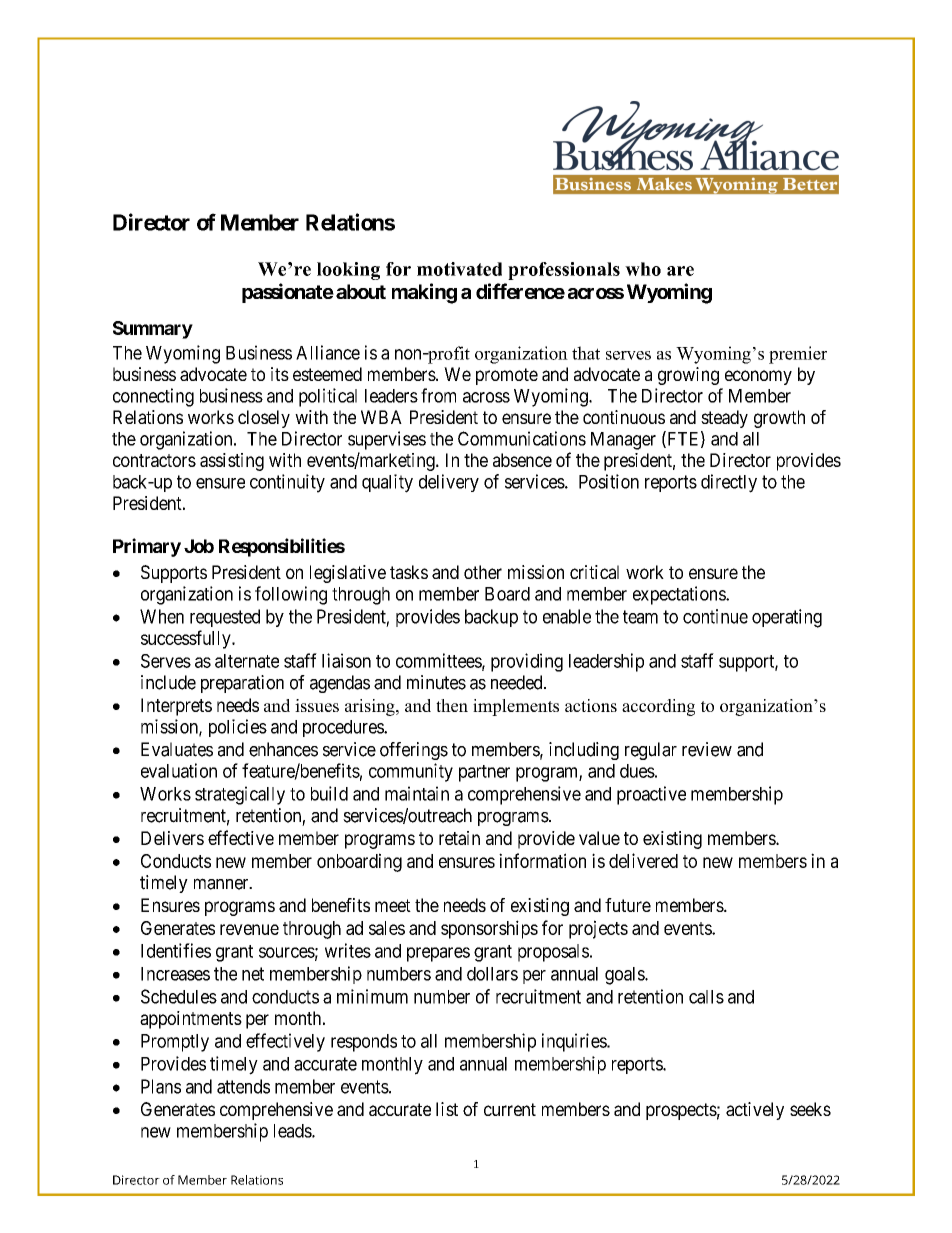 This screenshot has width=952, height=1233. Describe the element at coordinates (452, 705) in the screenshot. I see `then` at that location.
